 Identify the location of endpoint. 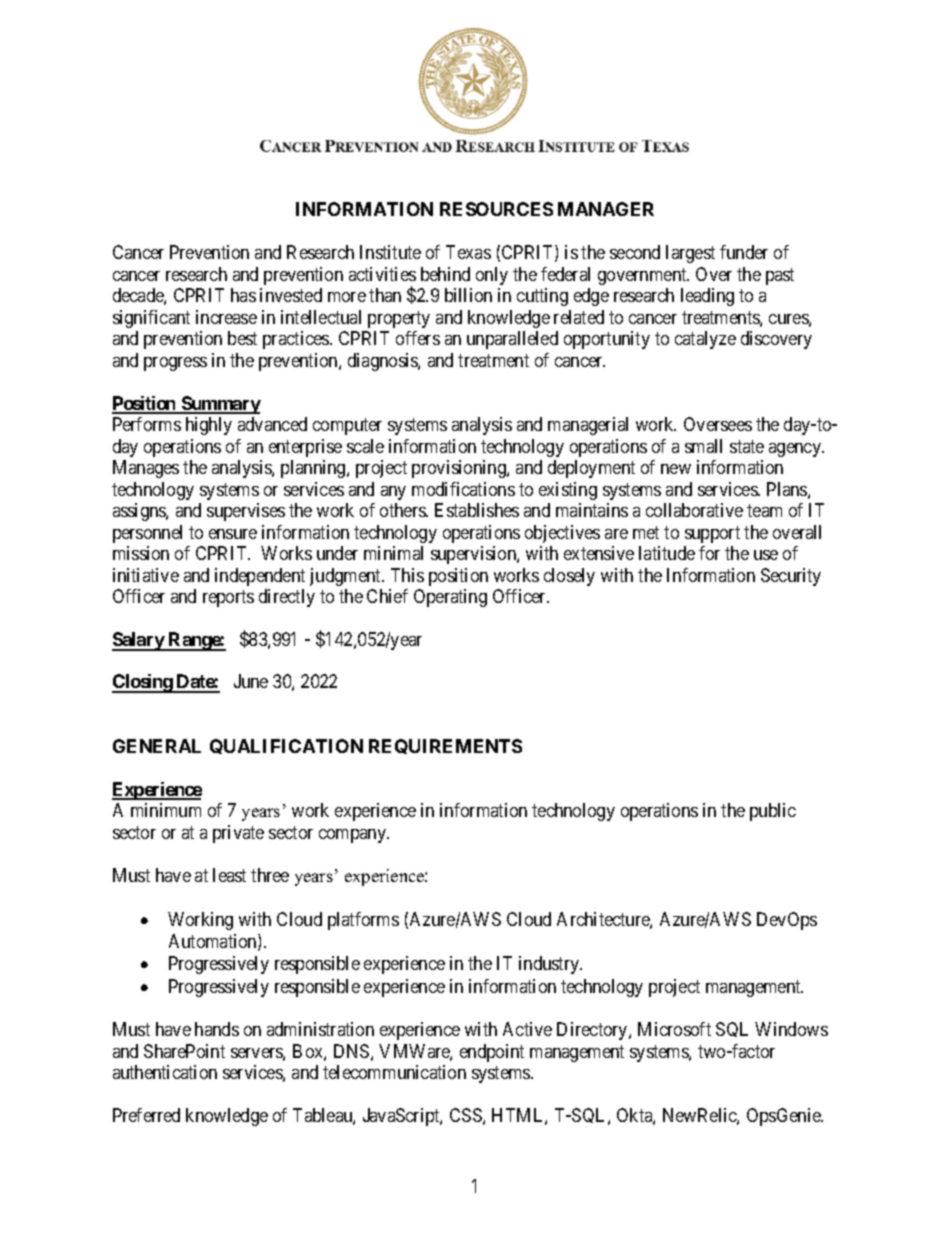
(492, 1053).
